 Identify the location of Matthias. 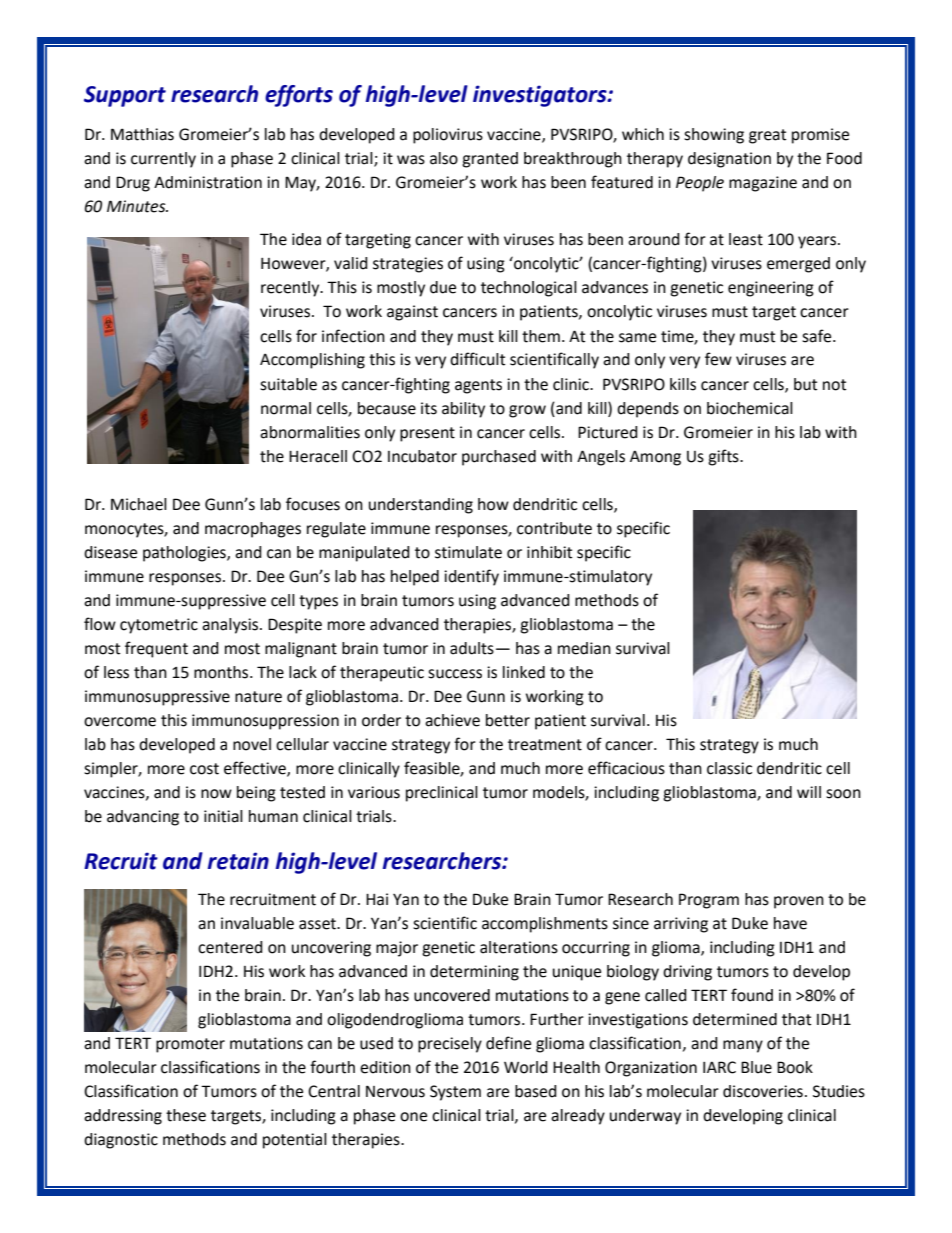
(142, 134).
